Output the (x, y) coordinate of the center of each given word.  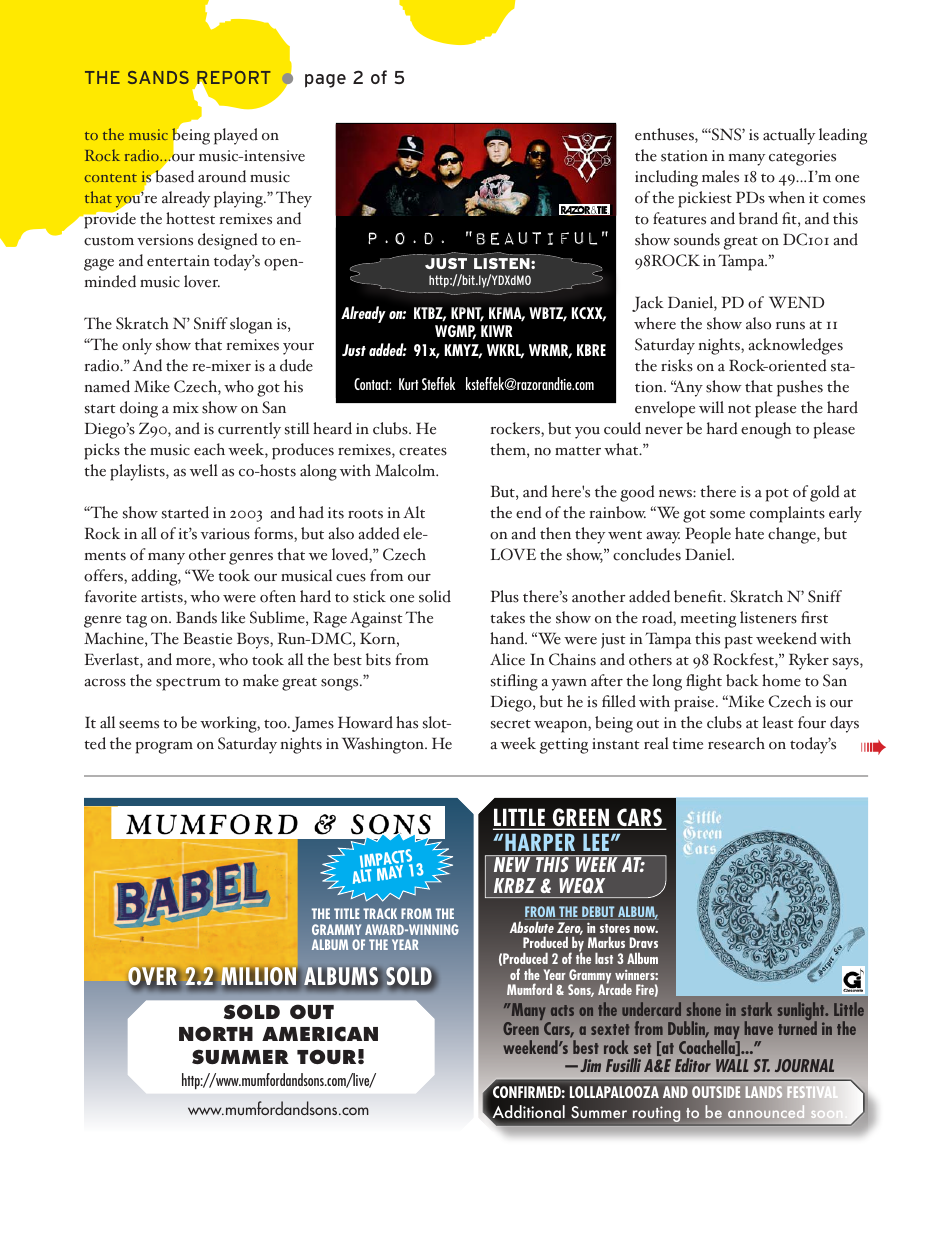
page (325, 81)
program (164, 748)
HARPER (540, 842)
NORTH (216, 1033)
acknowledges (795, 346)
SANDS (158, 77)
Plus (505, 596)
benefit (699, 596)
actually (789, 136)
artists (163, 598)
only (137, 346)
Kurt (408, 384)
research (736, 743)
